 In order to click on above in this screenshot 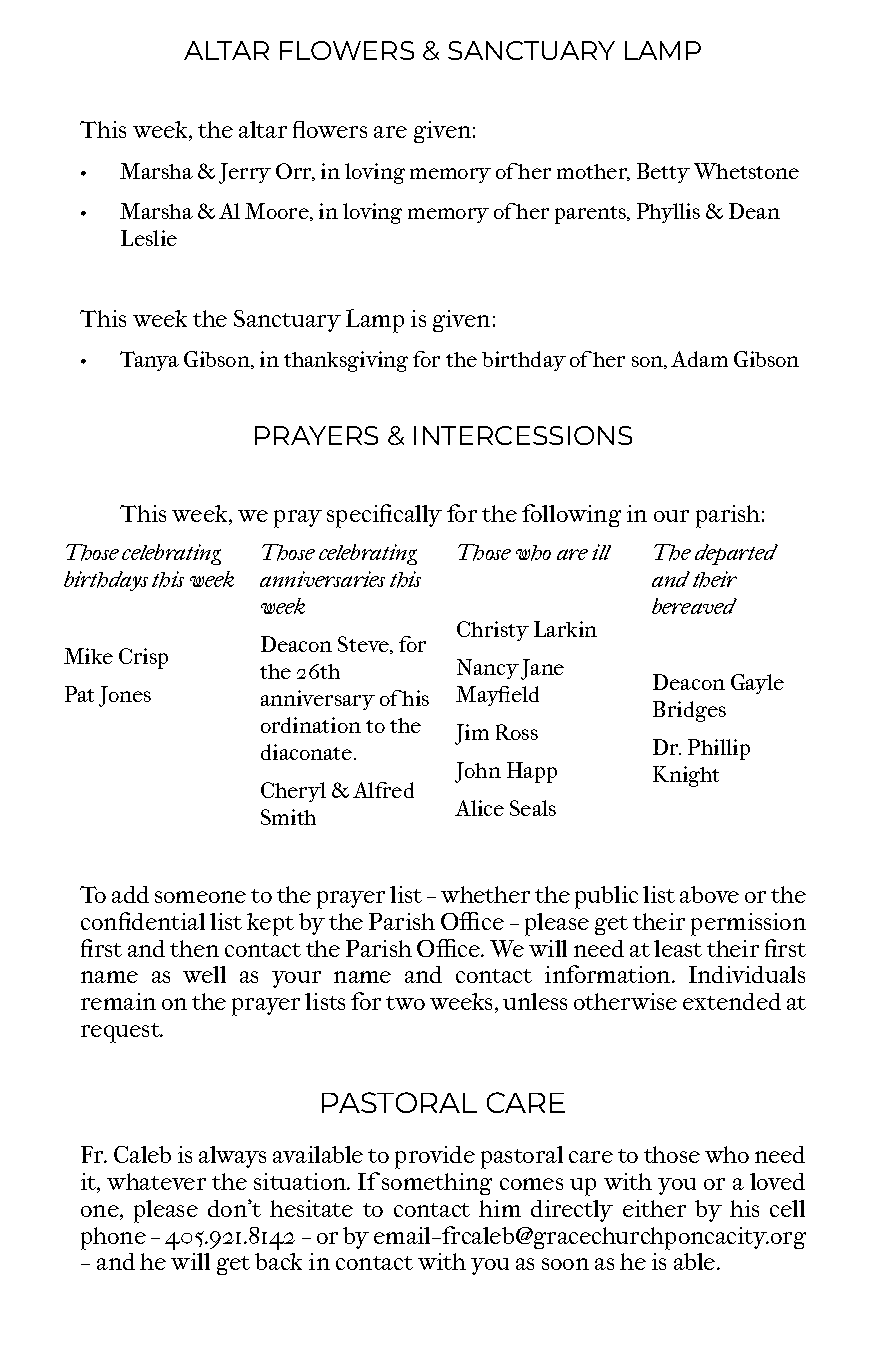, I will do `click(709, 894)`.
